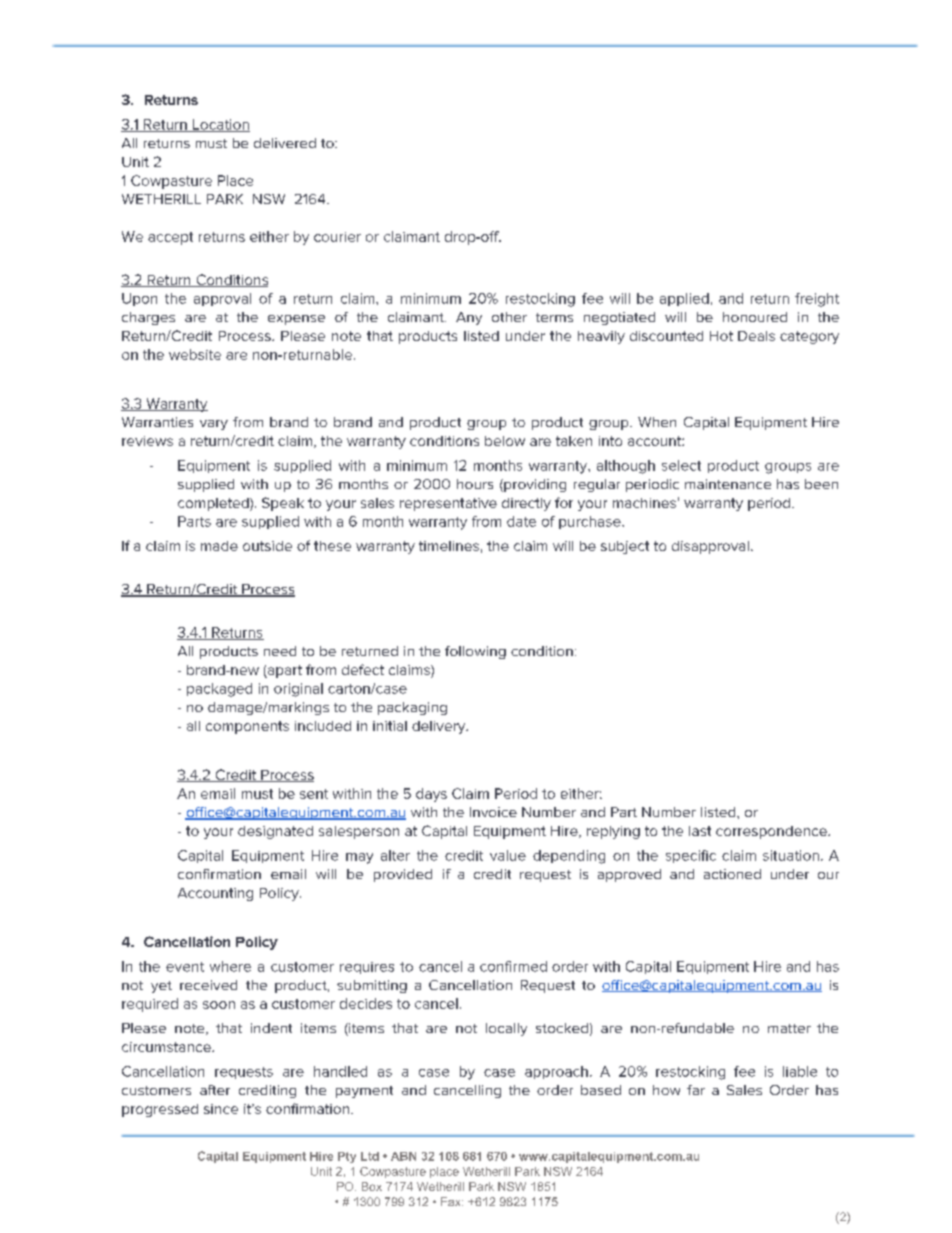 The image size is (952, 1233). What do you see at coordinates (625, 547) in the screenshot?
I see `subject` at bounding box center [625, 547].
